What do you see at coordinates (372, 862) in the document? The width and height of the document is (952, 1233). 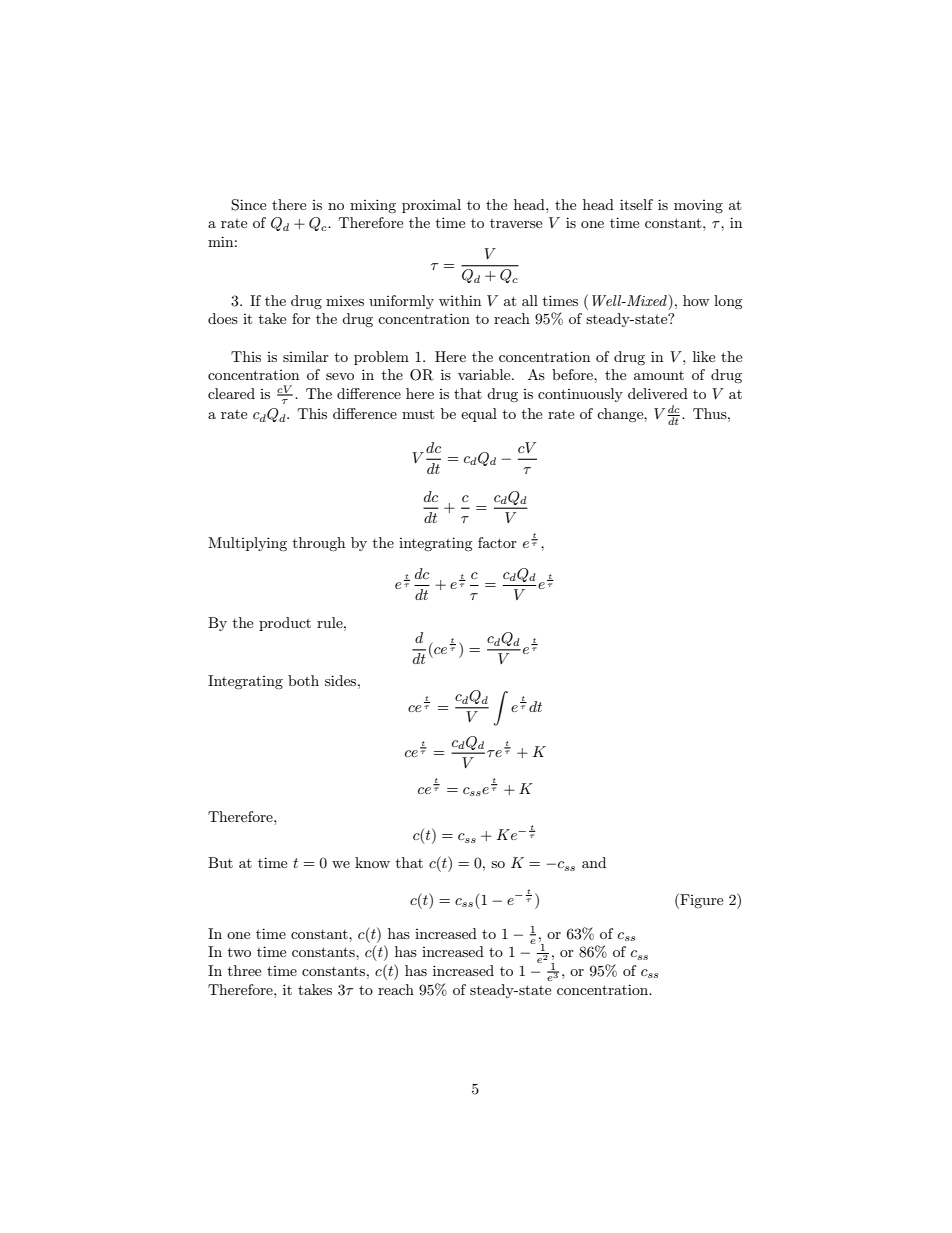 I see `know` at bounding box center [372, 862].
